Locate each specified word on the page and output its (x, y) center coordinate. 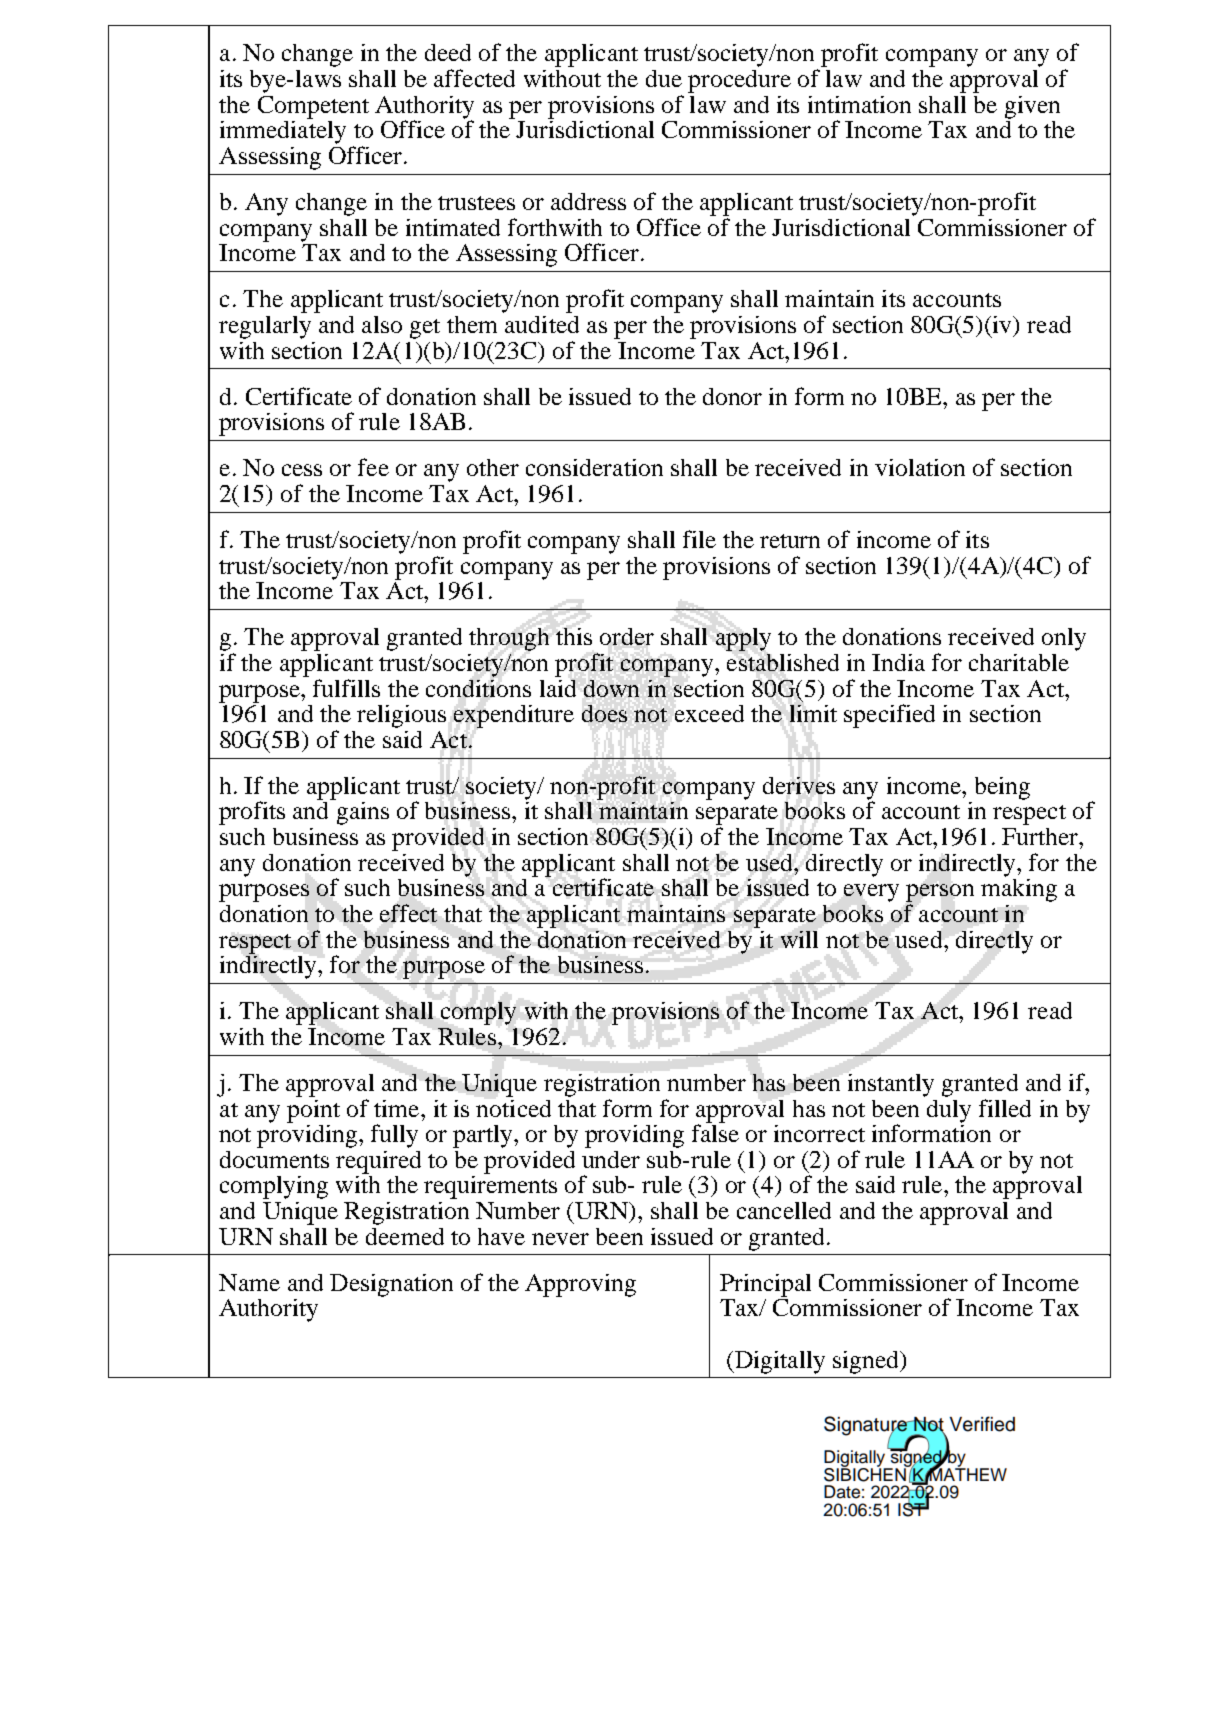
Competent (313, 107)
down (611, 688)
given (1032, 107)
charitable (1019, 662)
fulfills (346, 688)
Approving (580, 1285)
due (664, 78)
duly (949, 1111)
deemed (405, 1236)
